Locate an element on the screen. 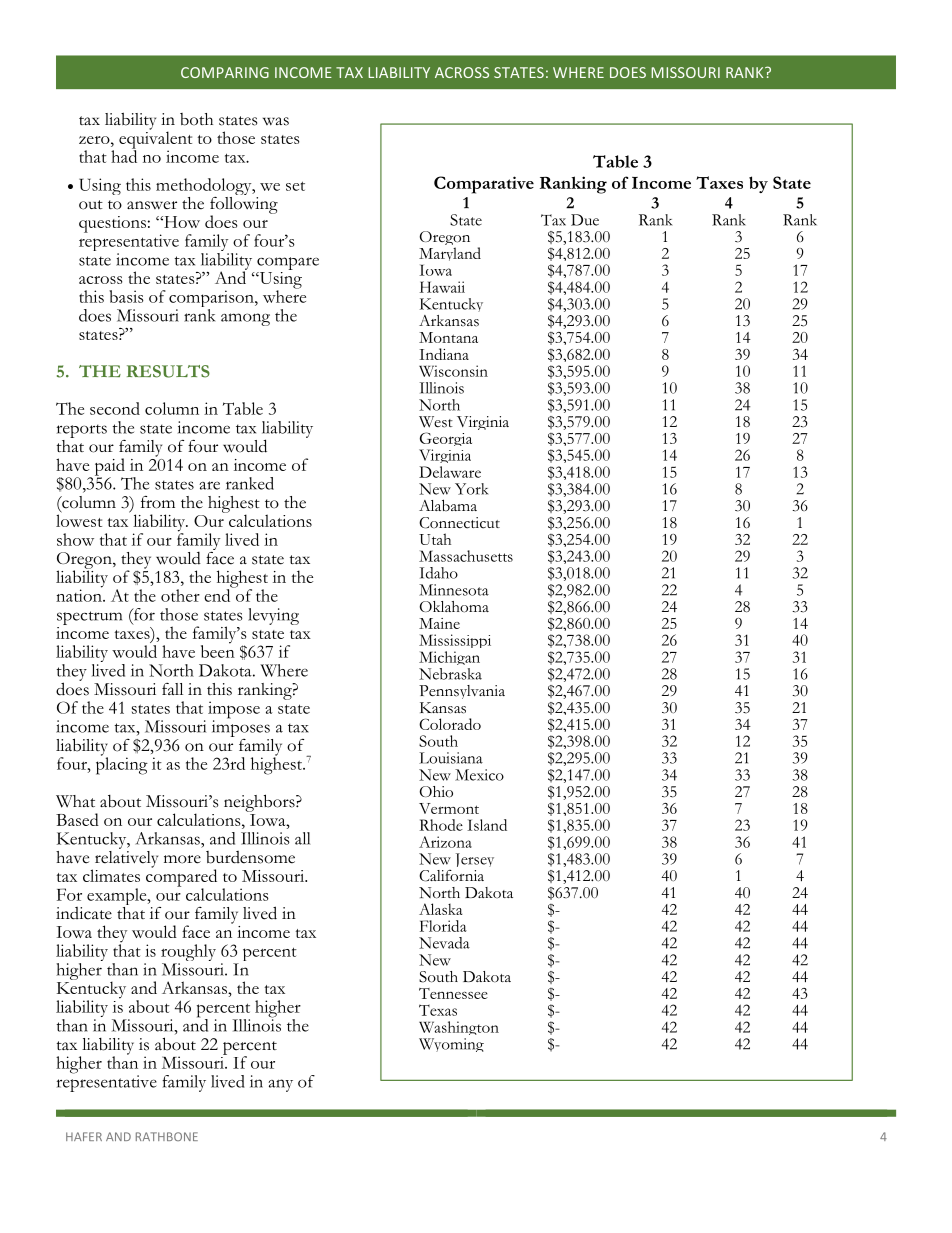 This screenshot has width=952, height=1233. roughly is located at coordinates (188, 954).
